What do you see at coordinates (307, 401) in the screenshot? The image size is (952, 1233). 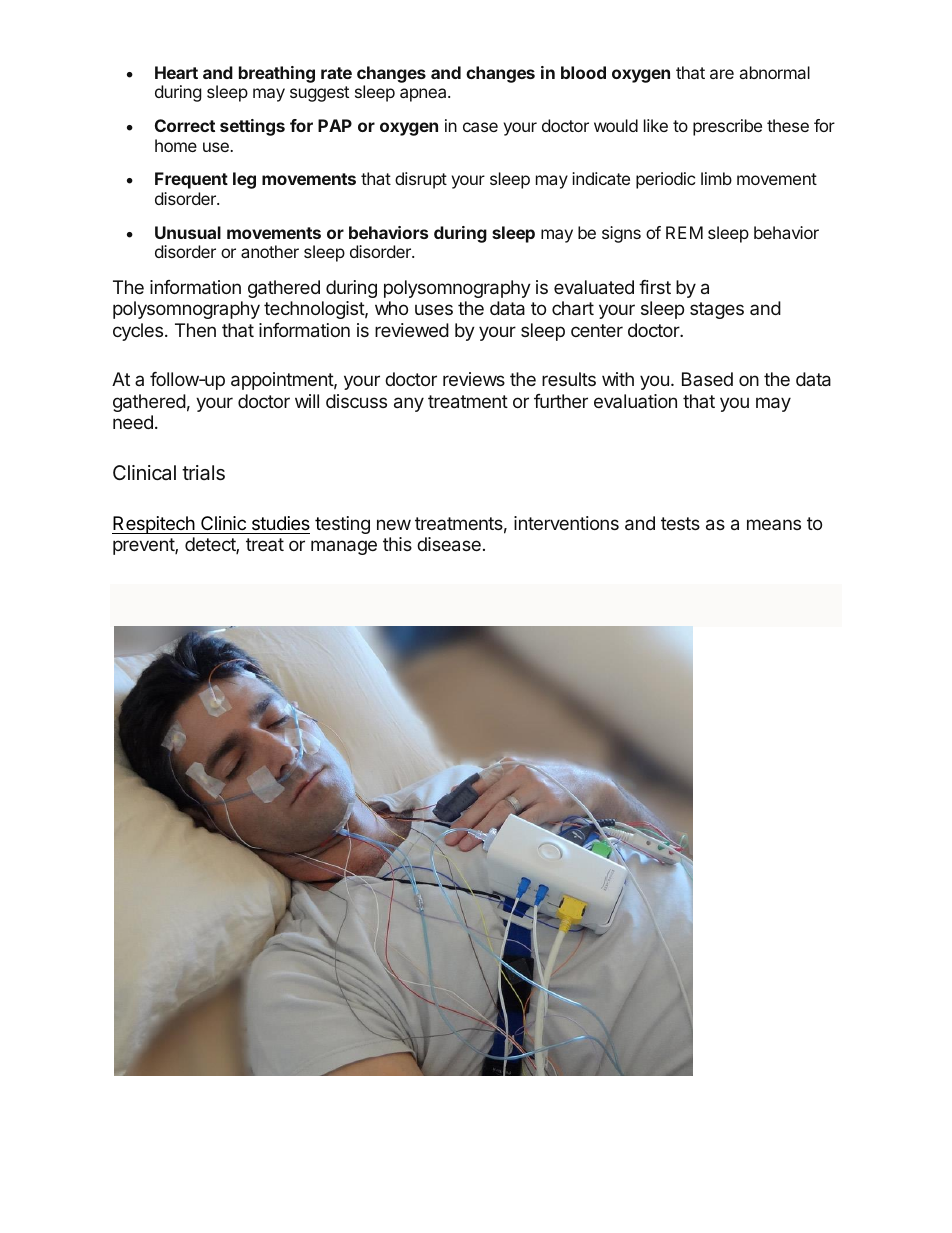 I see `will` at bounding box center [307, 401].
